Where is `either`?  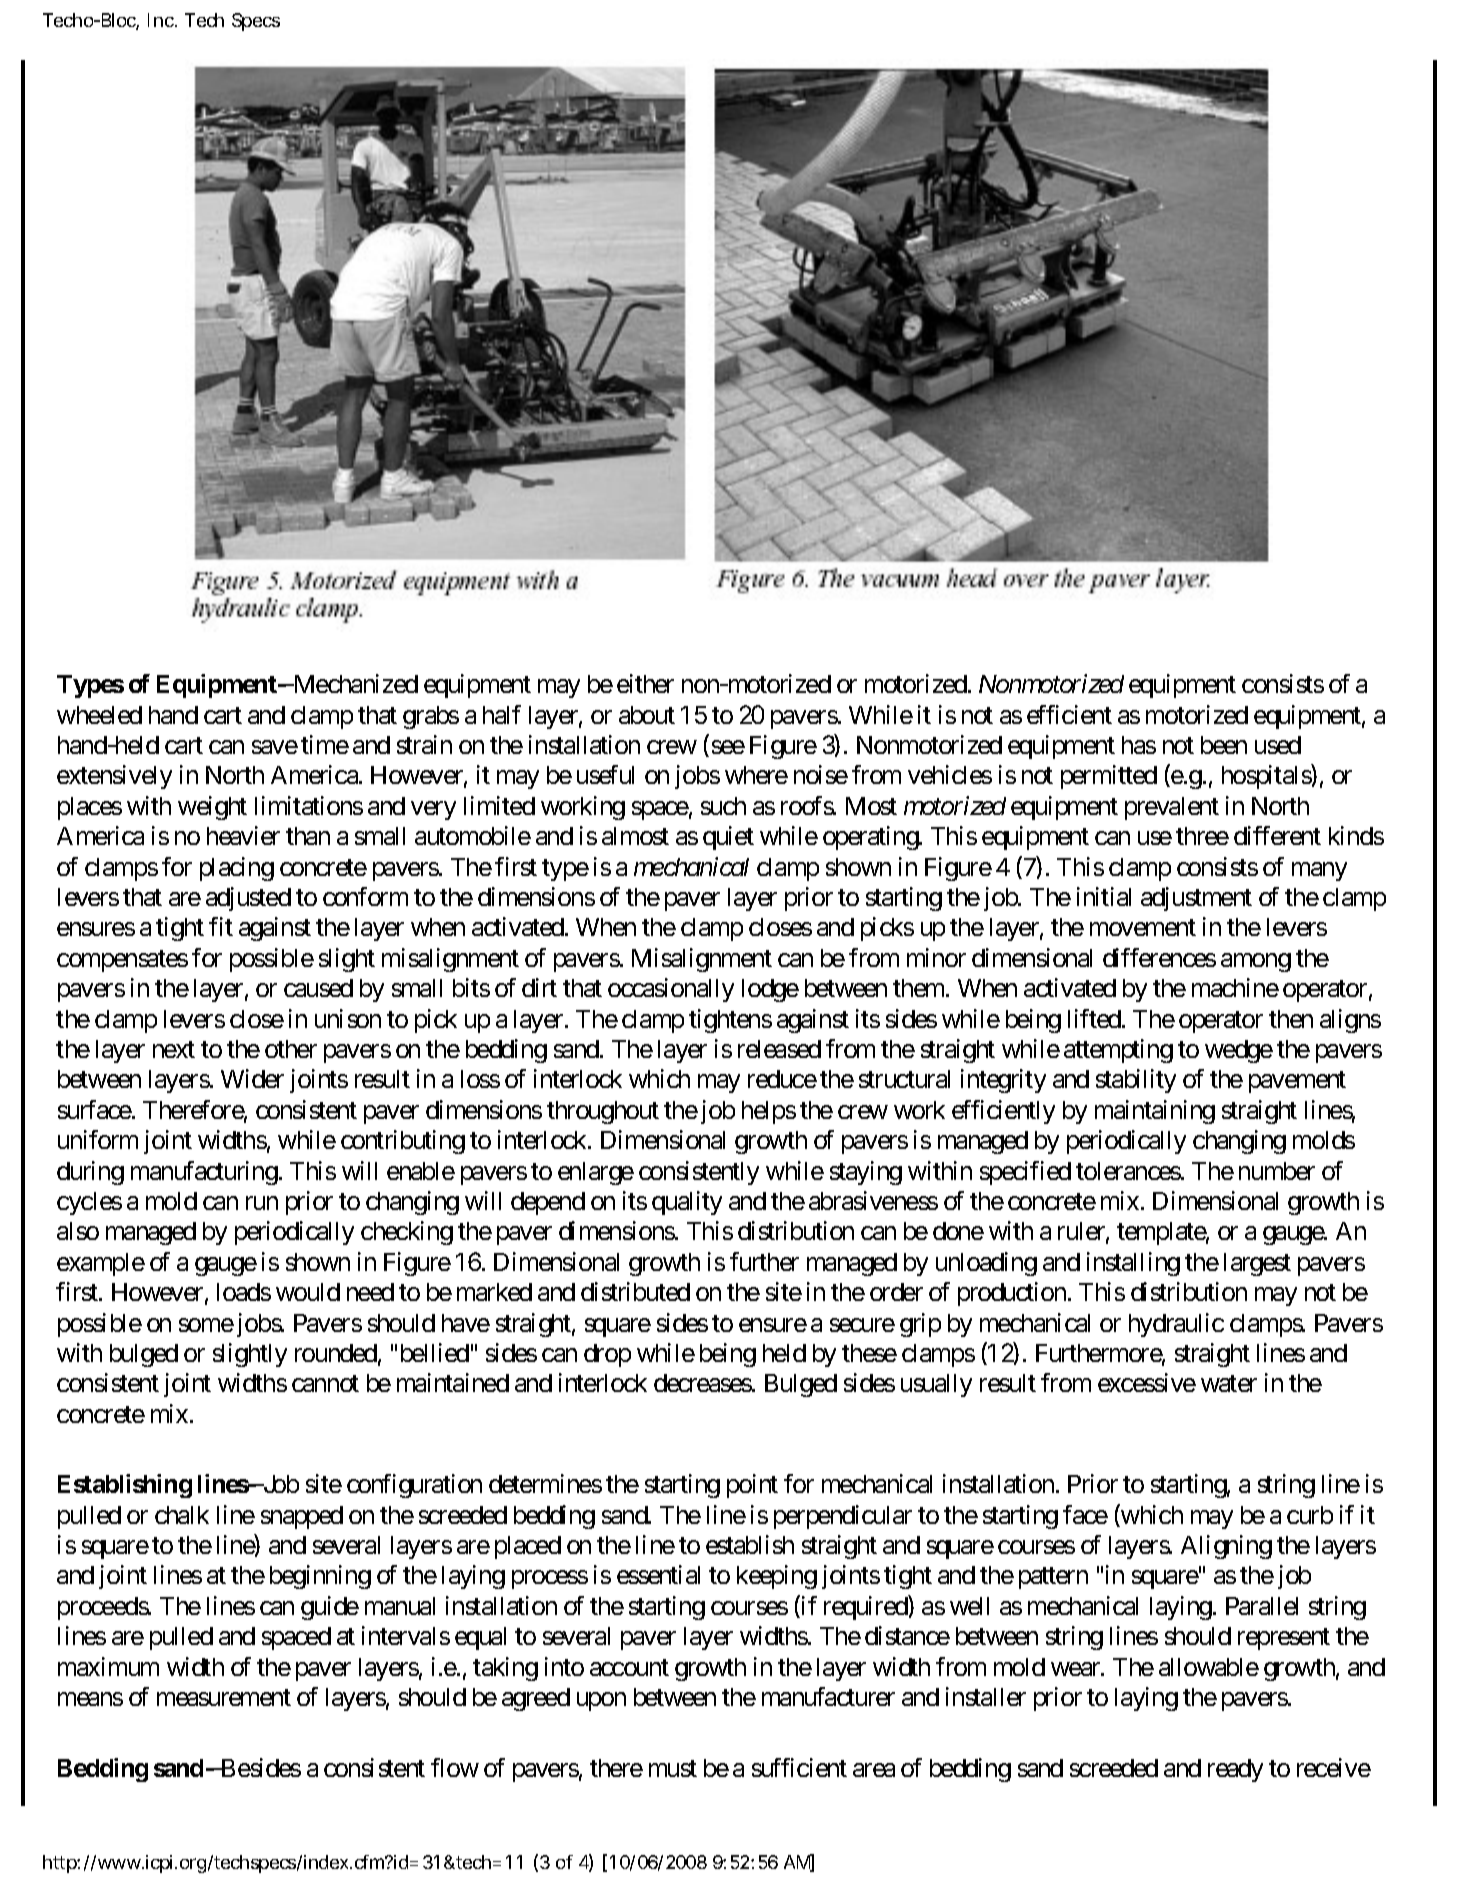 either is located at coordinates (645, 683).
